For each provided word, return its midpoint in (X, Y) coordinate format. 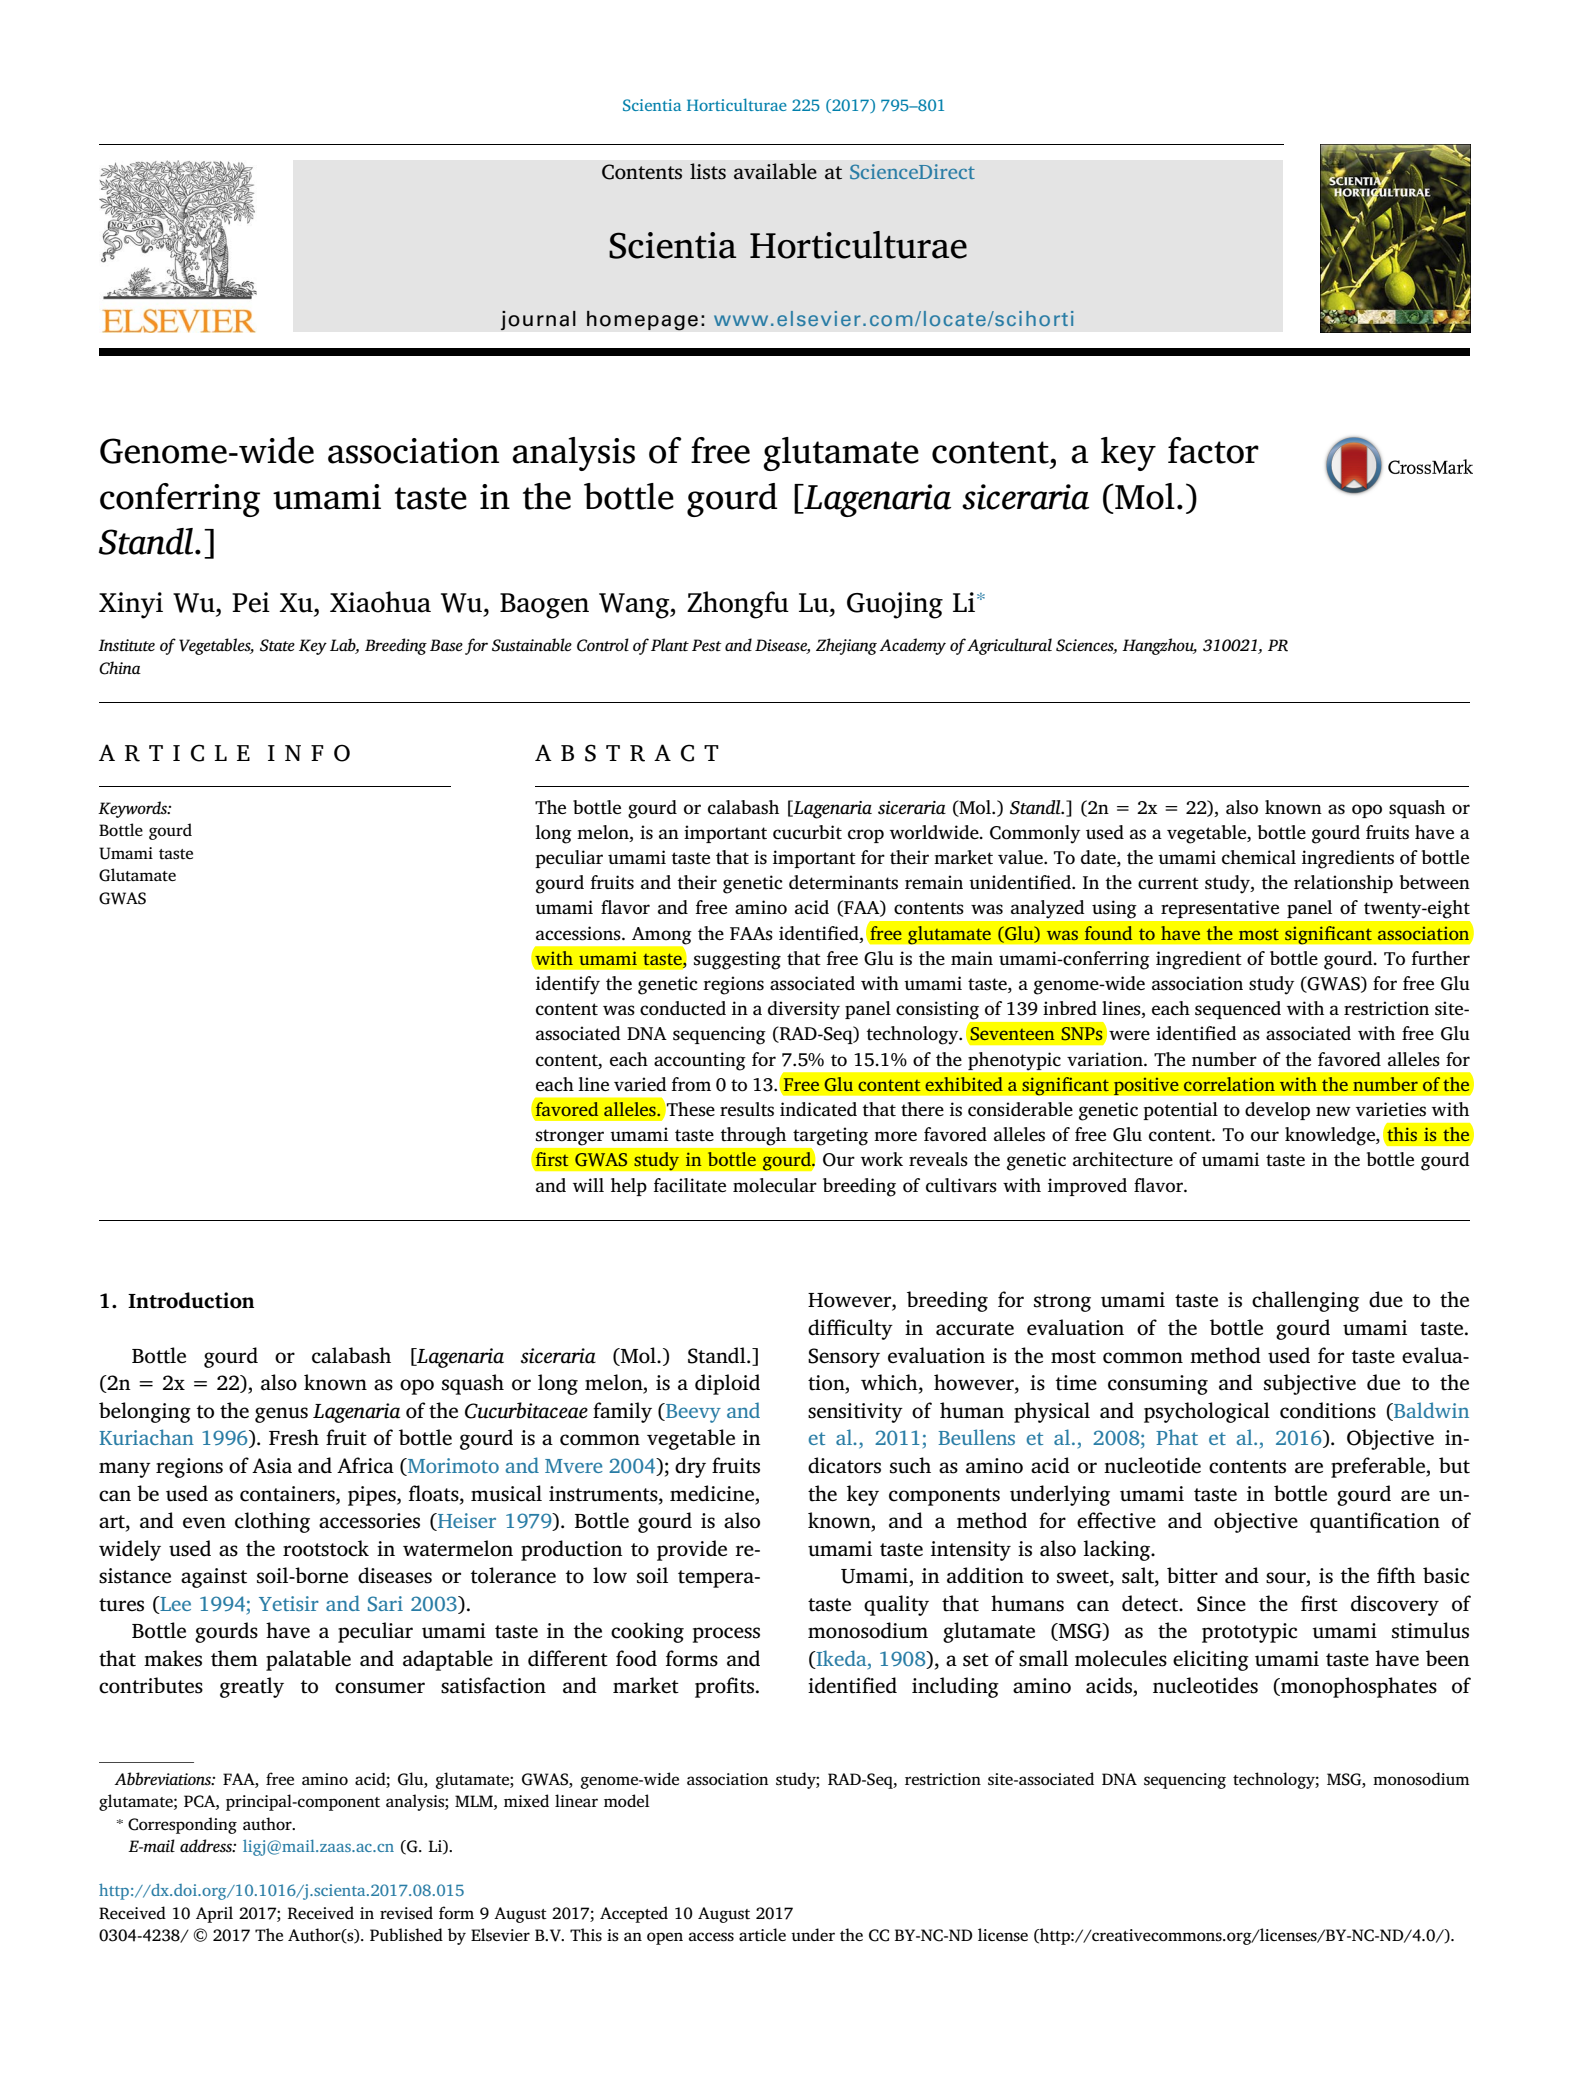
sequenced (1238, 1010)
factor (1213, 450)
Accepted (634, 1914)
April (214, 1914)
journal (538, 320)
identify (568, 985)
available (775, 171)
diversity (804, 1010)
